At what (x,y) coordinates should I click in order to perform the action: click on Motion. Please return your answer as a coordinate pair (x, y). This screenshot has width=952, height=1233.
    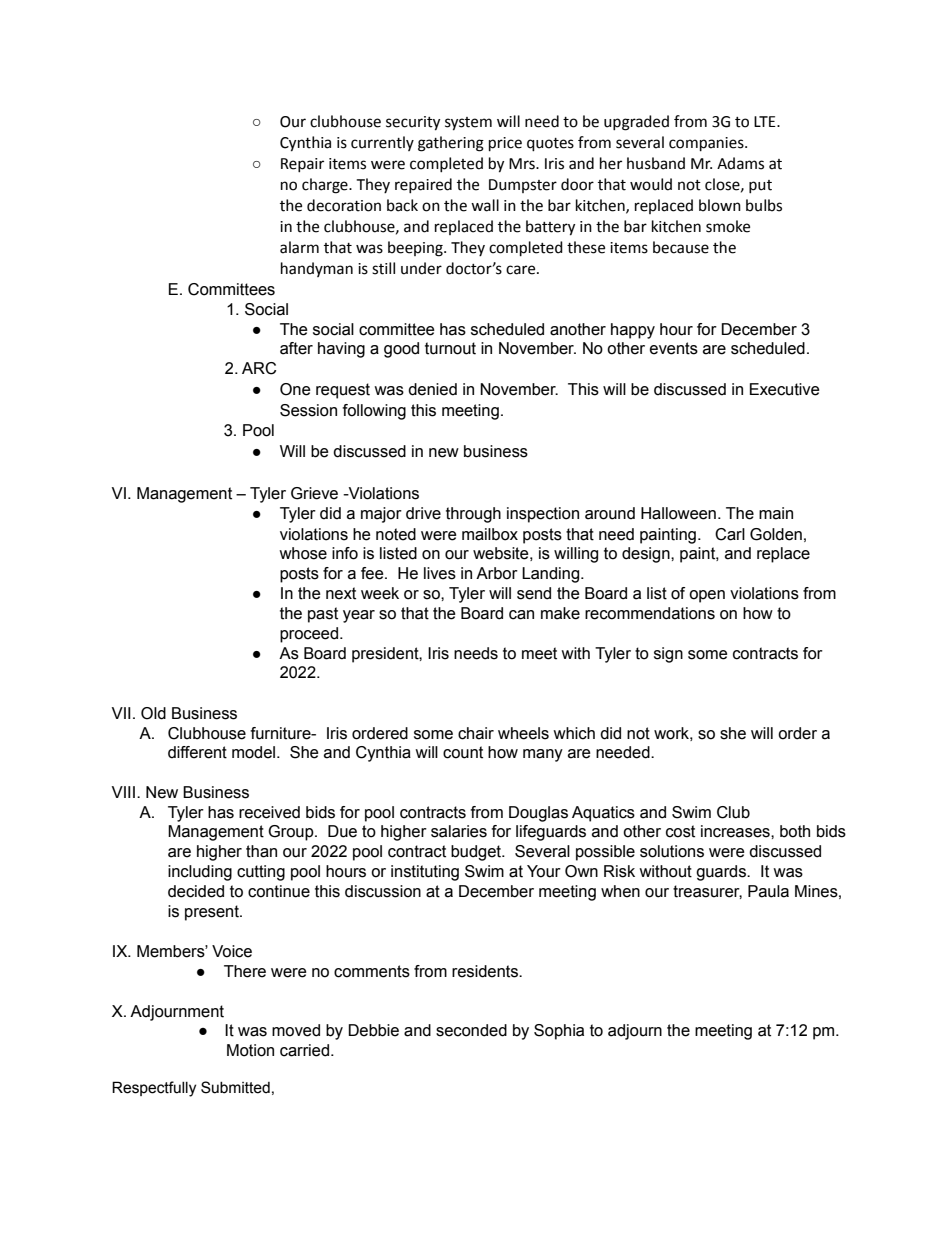
    Looking at the image, I should click on (250, 1050).
